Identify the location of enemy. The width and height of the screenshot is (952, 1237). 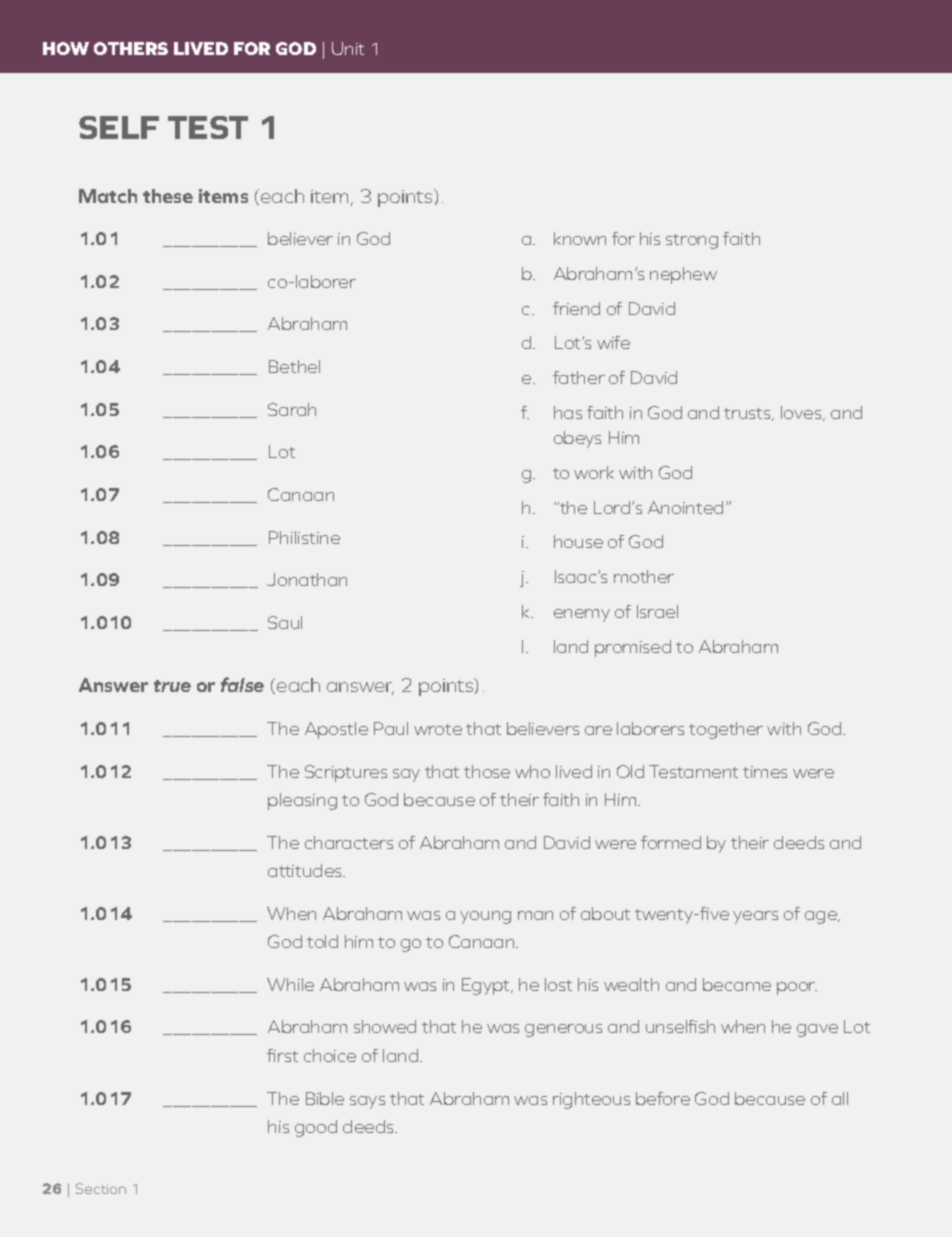
(582, 615).
